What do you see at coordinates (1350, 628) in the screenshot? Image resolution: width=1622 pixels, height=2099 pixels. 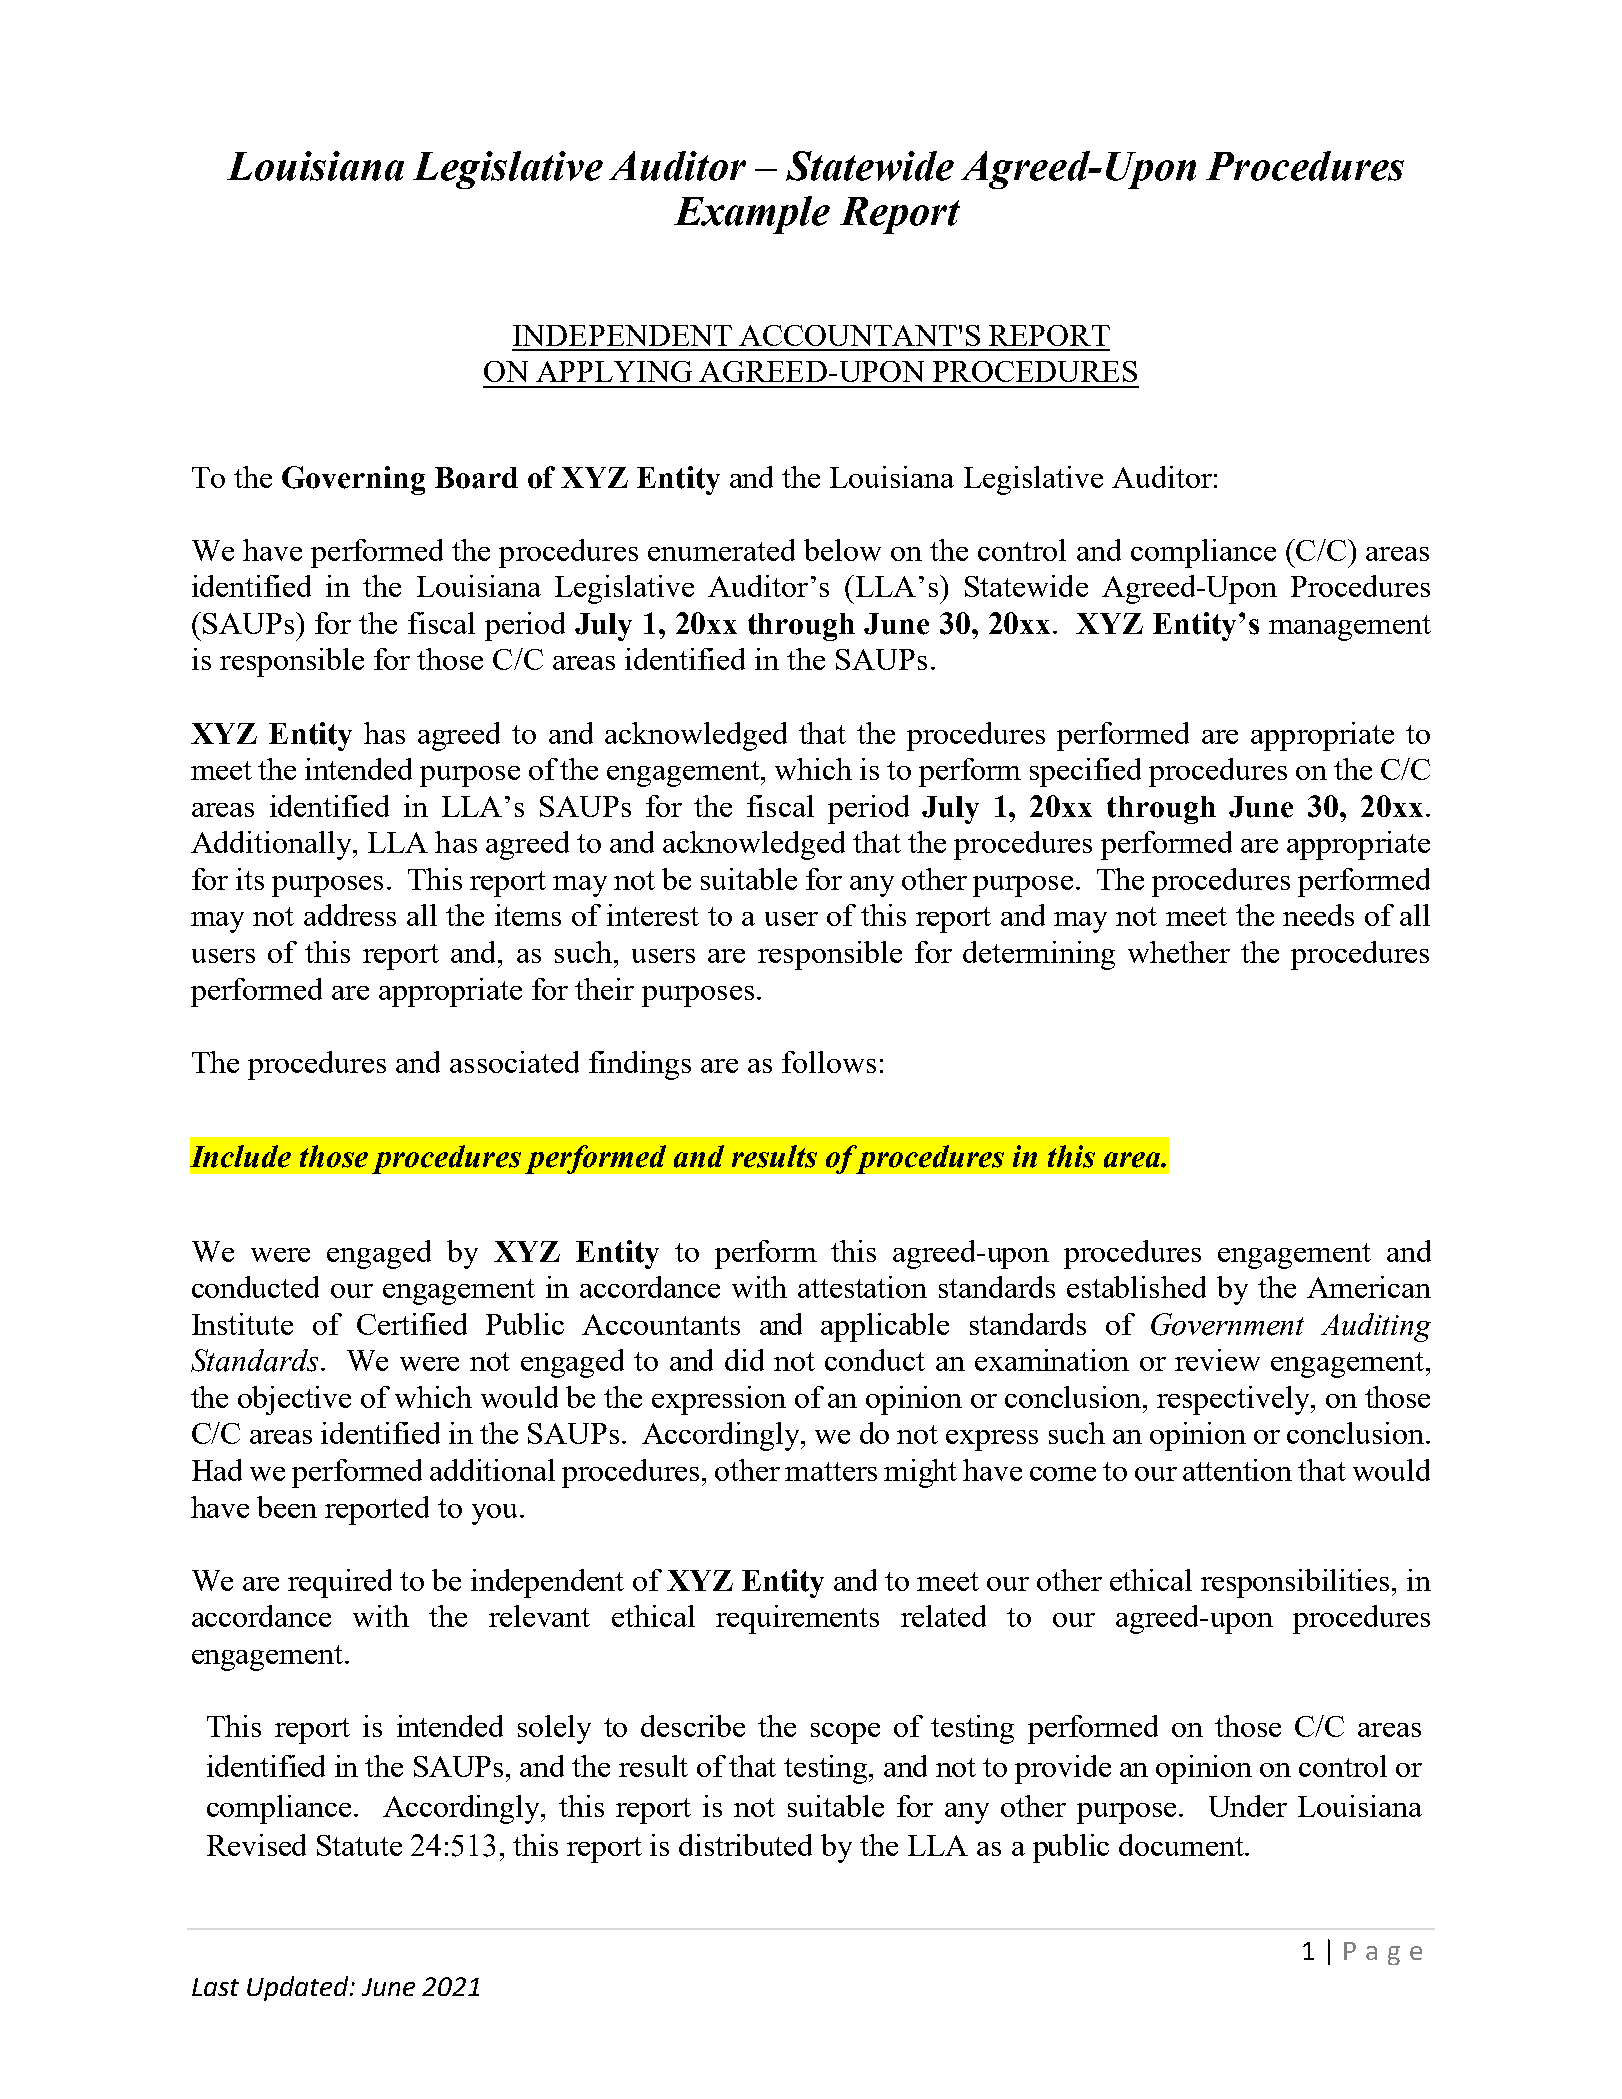 I see `management` at bounding box center [1350, 628].
